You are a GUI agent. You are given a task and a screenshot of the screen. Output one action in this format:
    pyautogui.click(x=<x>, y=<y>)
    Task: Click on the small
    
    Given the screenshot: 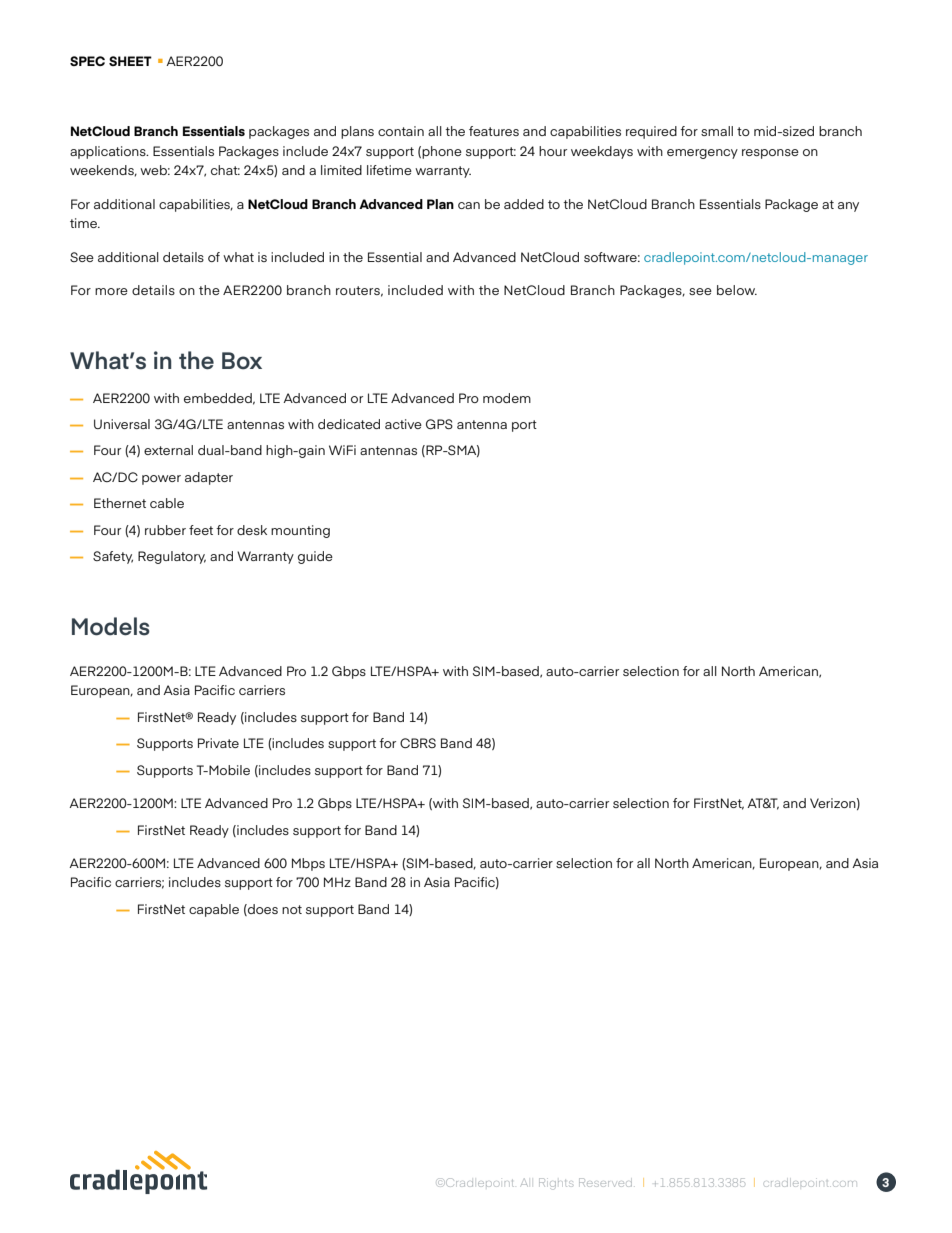 What is the action you would take?
    pyautogui.click(x=717, y=131)
